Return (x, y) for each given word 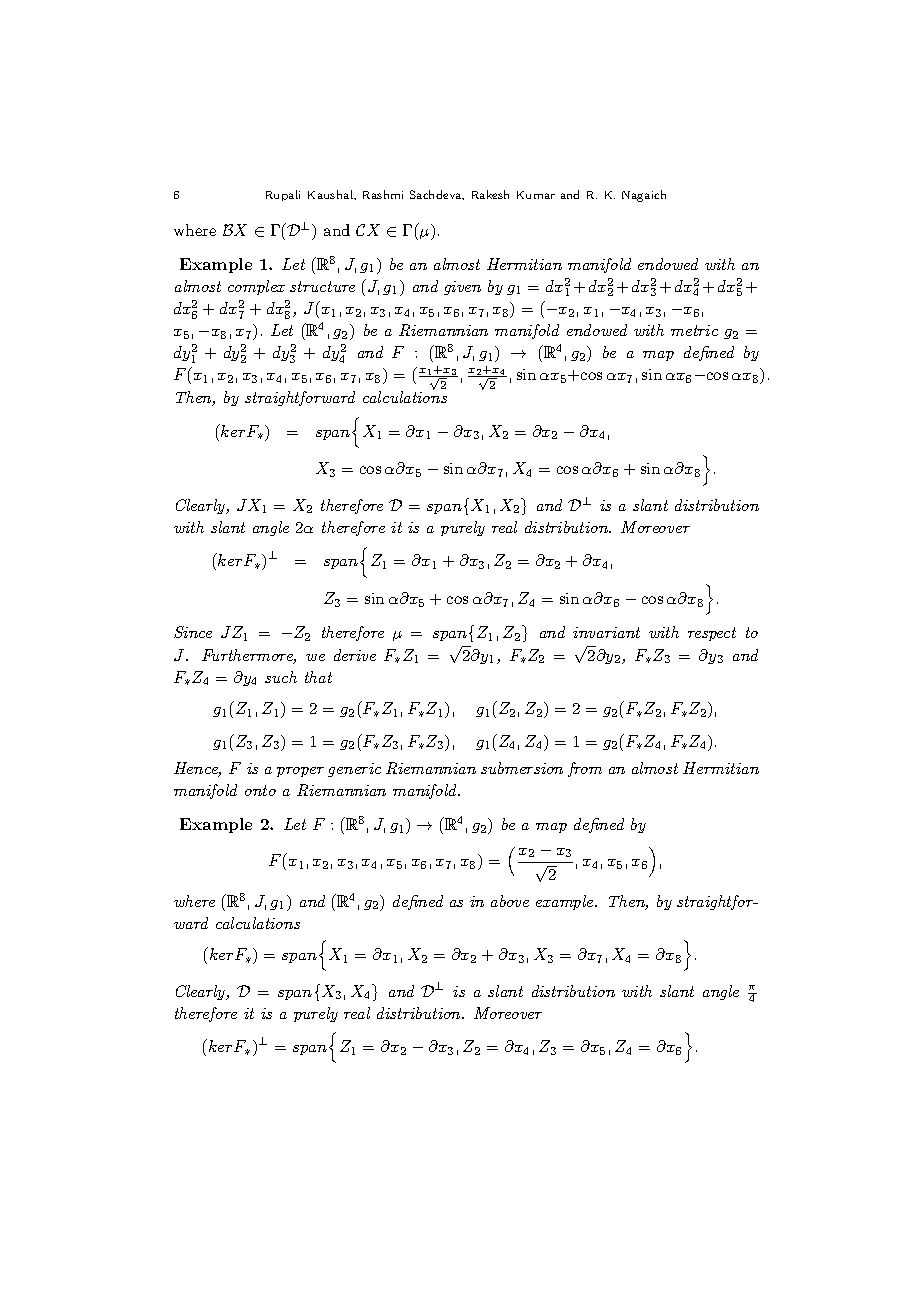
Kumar (536, 195)
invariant (606, 632)
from (585, 769)
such (281, 677)
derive (355, 655)
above (510, 901)
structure (322, 286)
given (462, 288)
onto (260, 790)
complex (256, 287)
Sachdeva (437, 195)
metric (694, 330)
